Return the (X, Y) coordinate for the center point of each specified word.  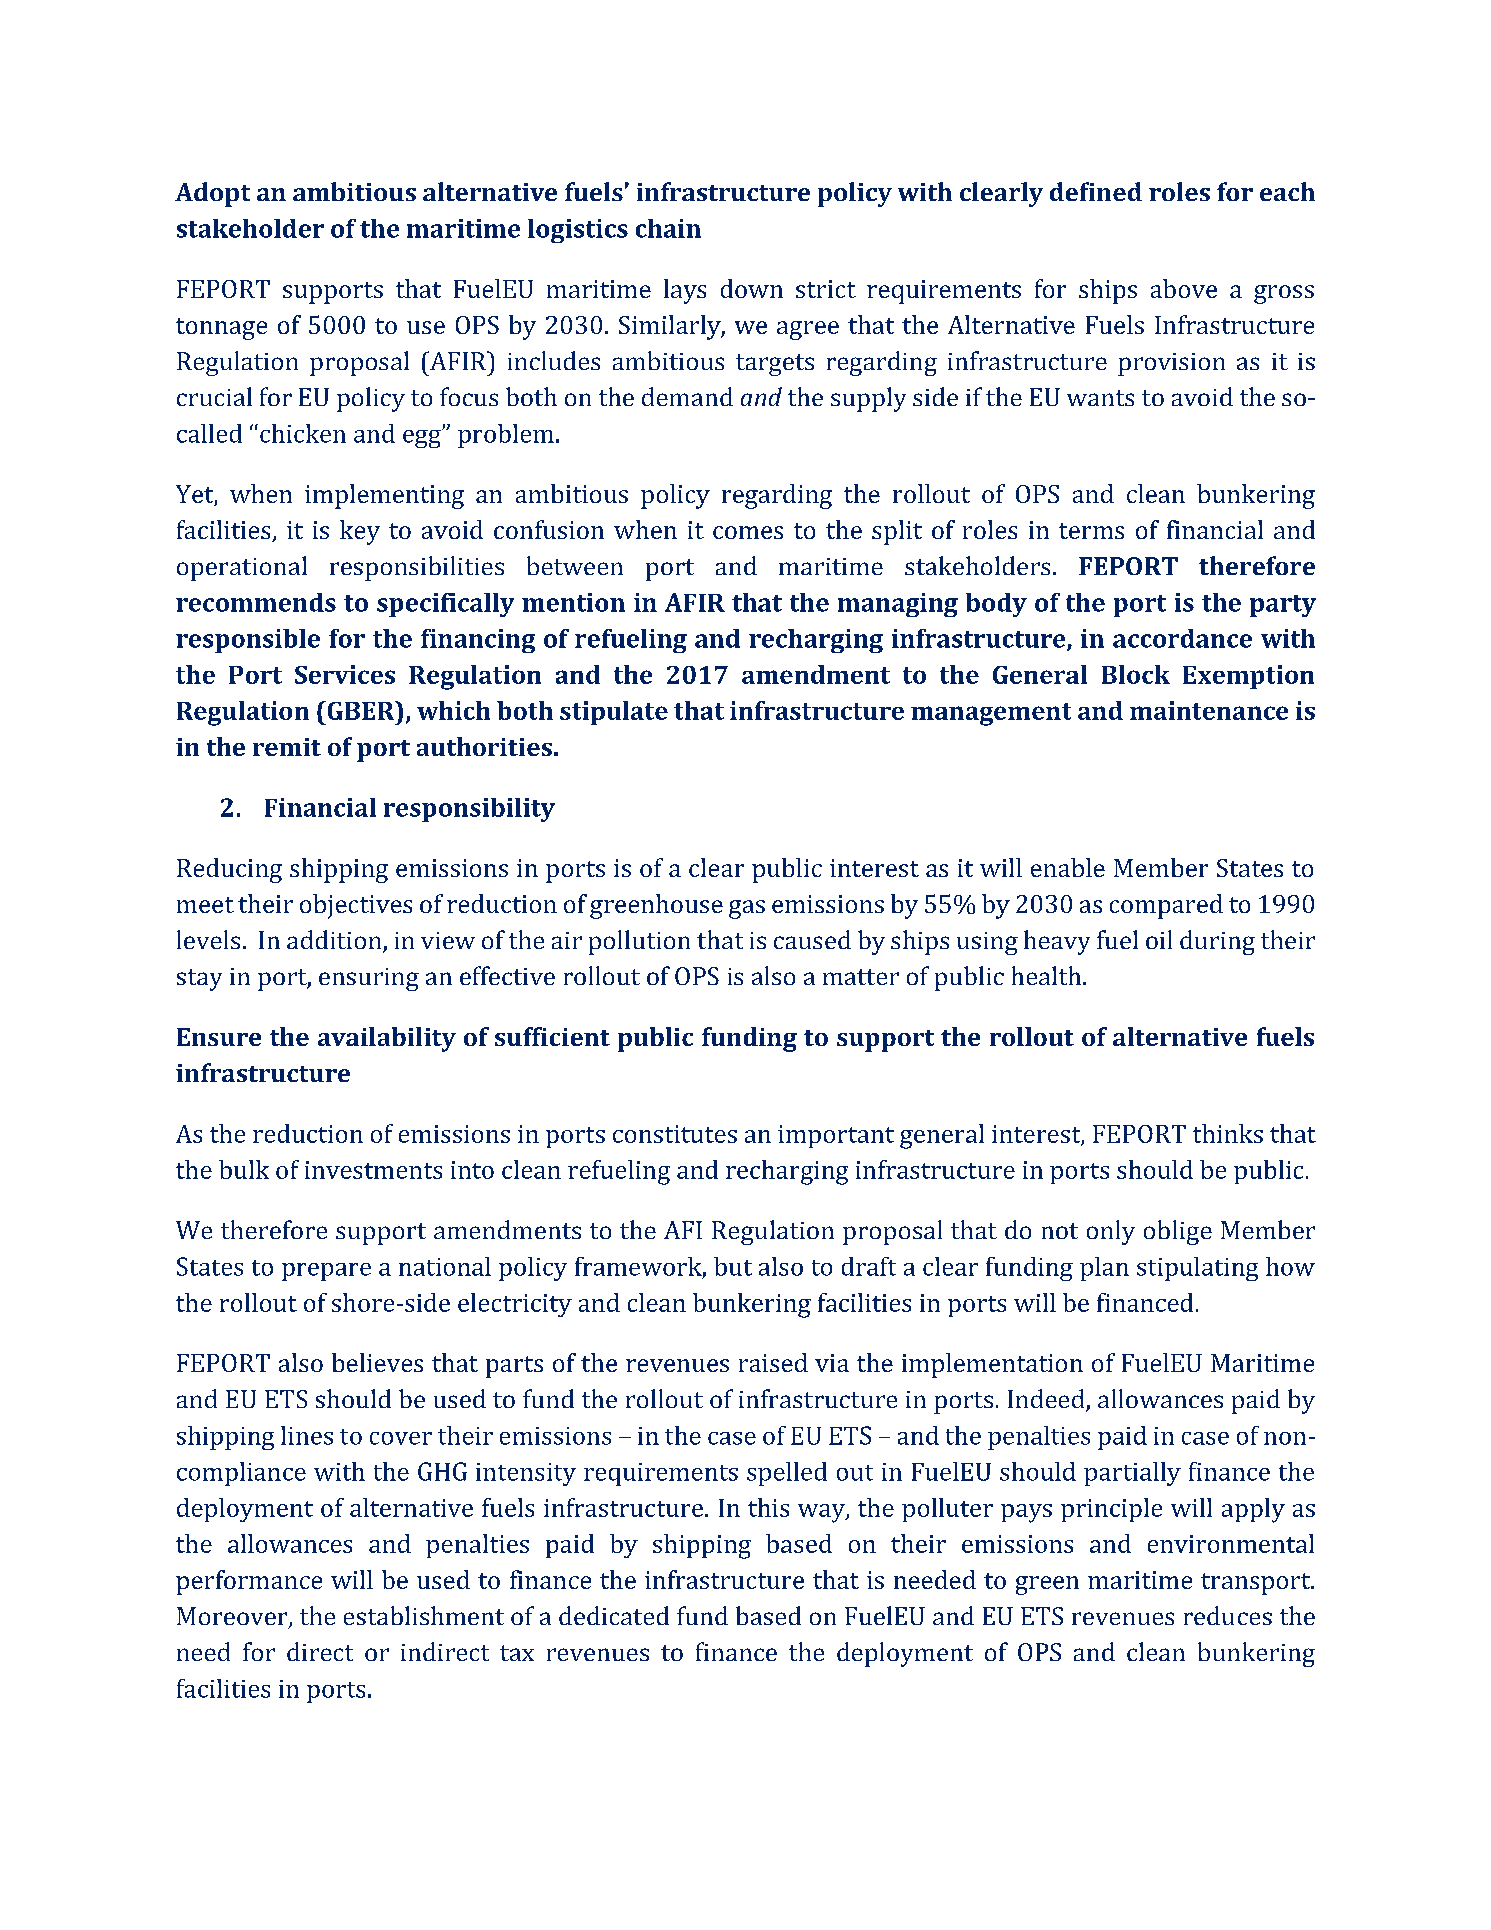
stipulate (614, 713)
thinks (1228, 1133)
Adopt (212, 194)
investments (373, 1170)
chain (668, 228)
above (1184, 288)
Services (345, 674)
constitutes (675, 1134)
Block (1136, 674)
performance (249, 1582)
